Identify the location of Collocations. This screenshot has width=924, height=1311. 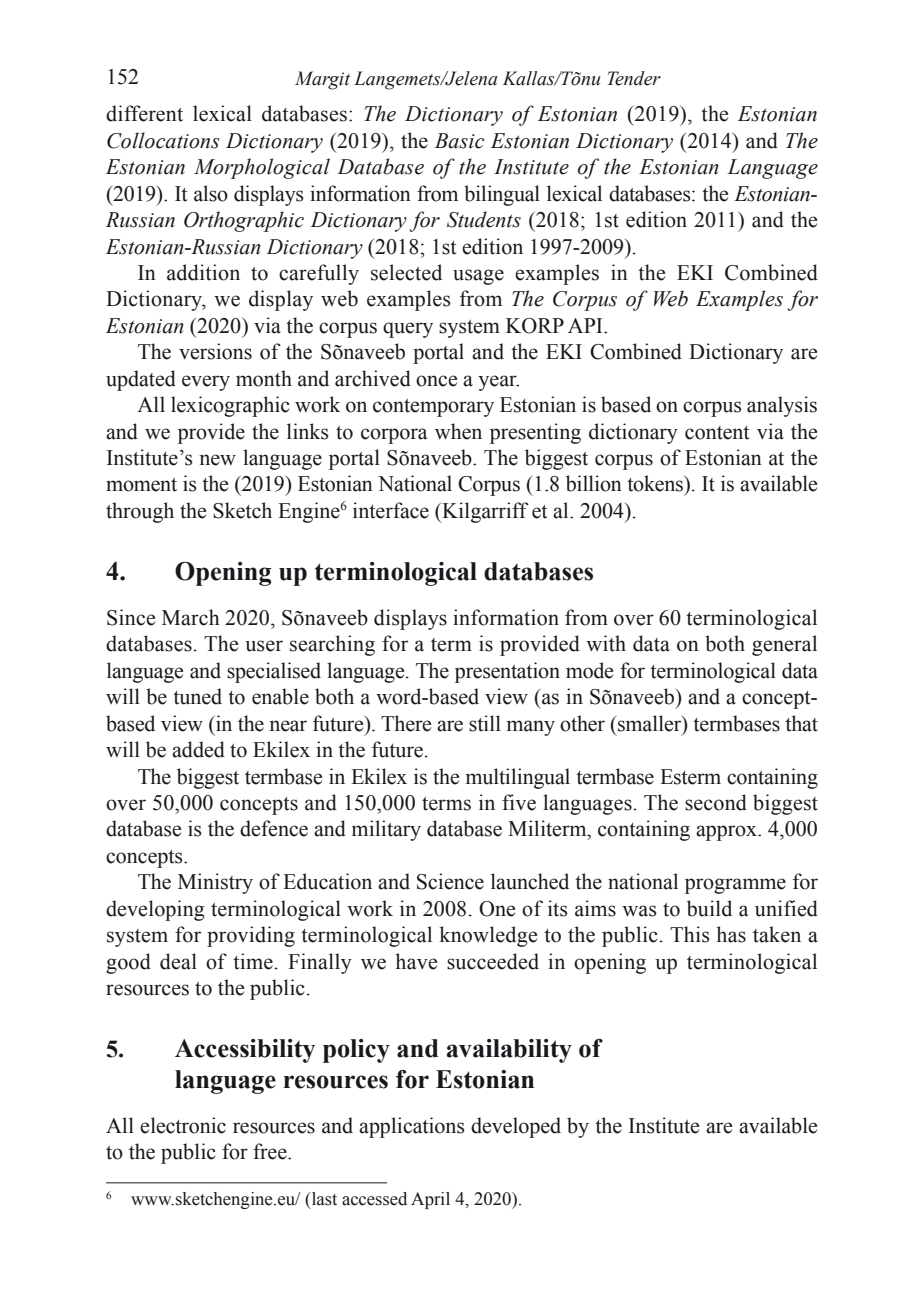
(163, 140).
